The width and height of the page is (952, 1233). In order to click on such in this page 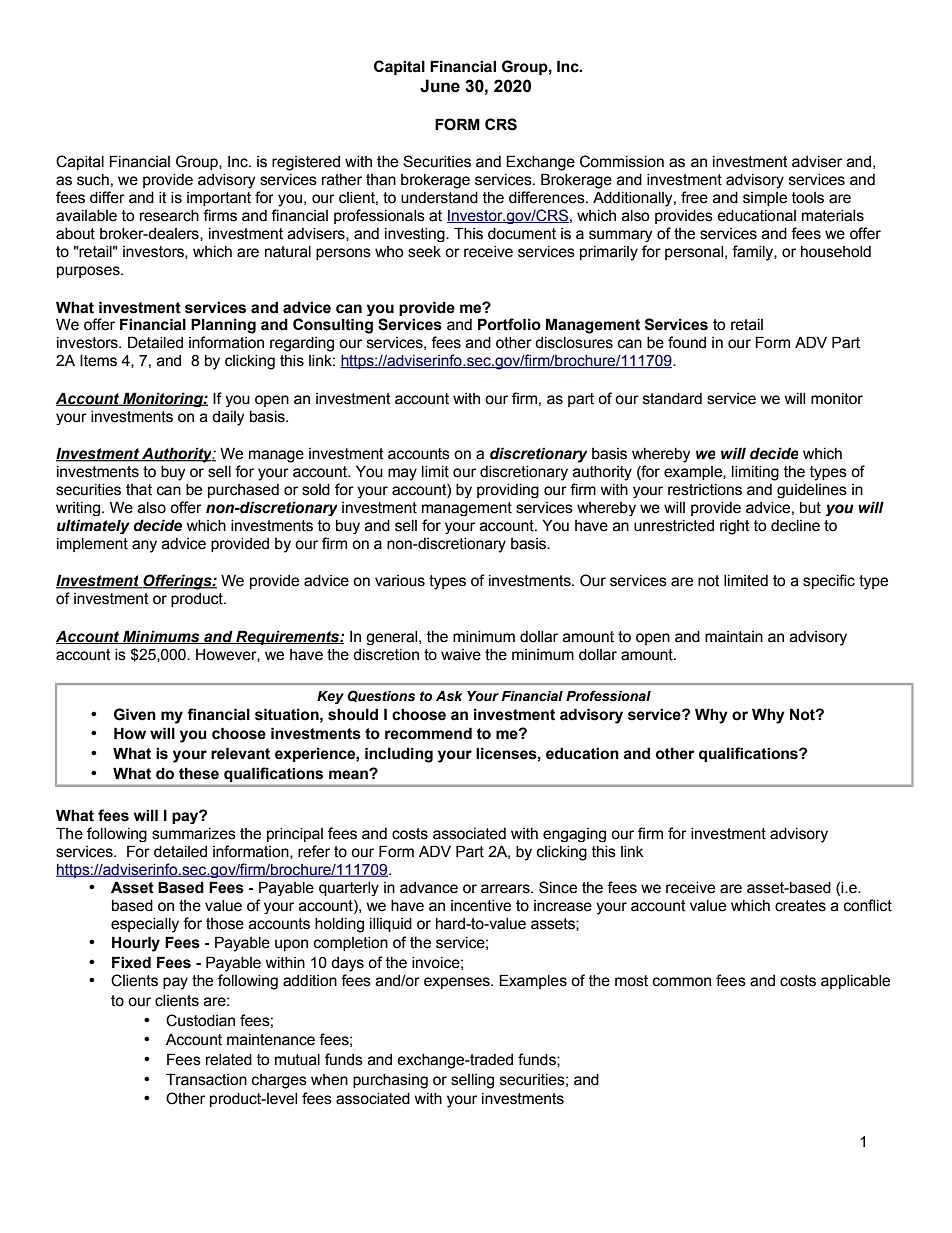, I will do `click(93, 180)`.
